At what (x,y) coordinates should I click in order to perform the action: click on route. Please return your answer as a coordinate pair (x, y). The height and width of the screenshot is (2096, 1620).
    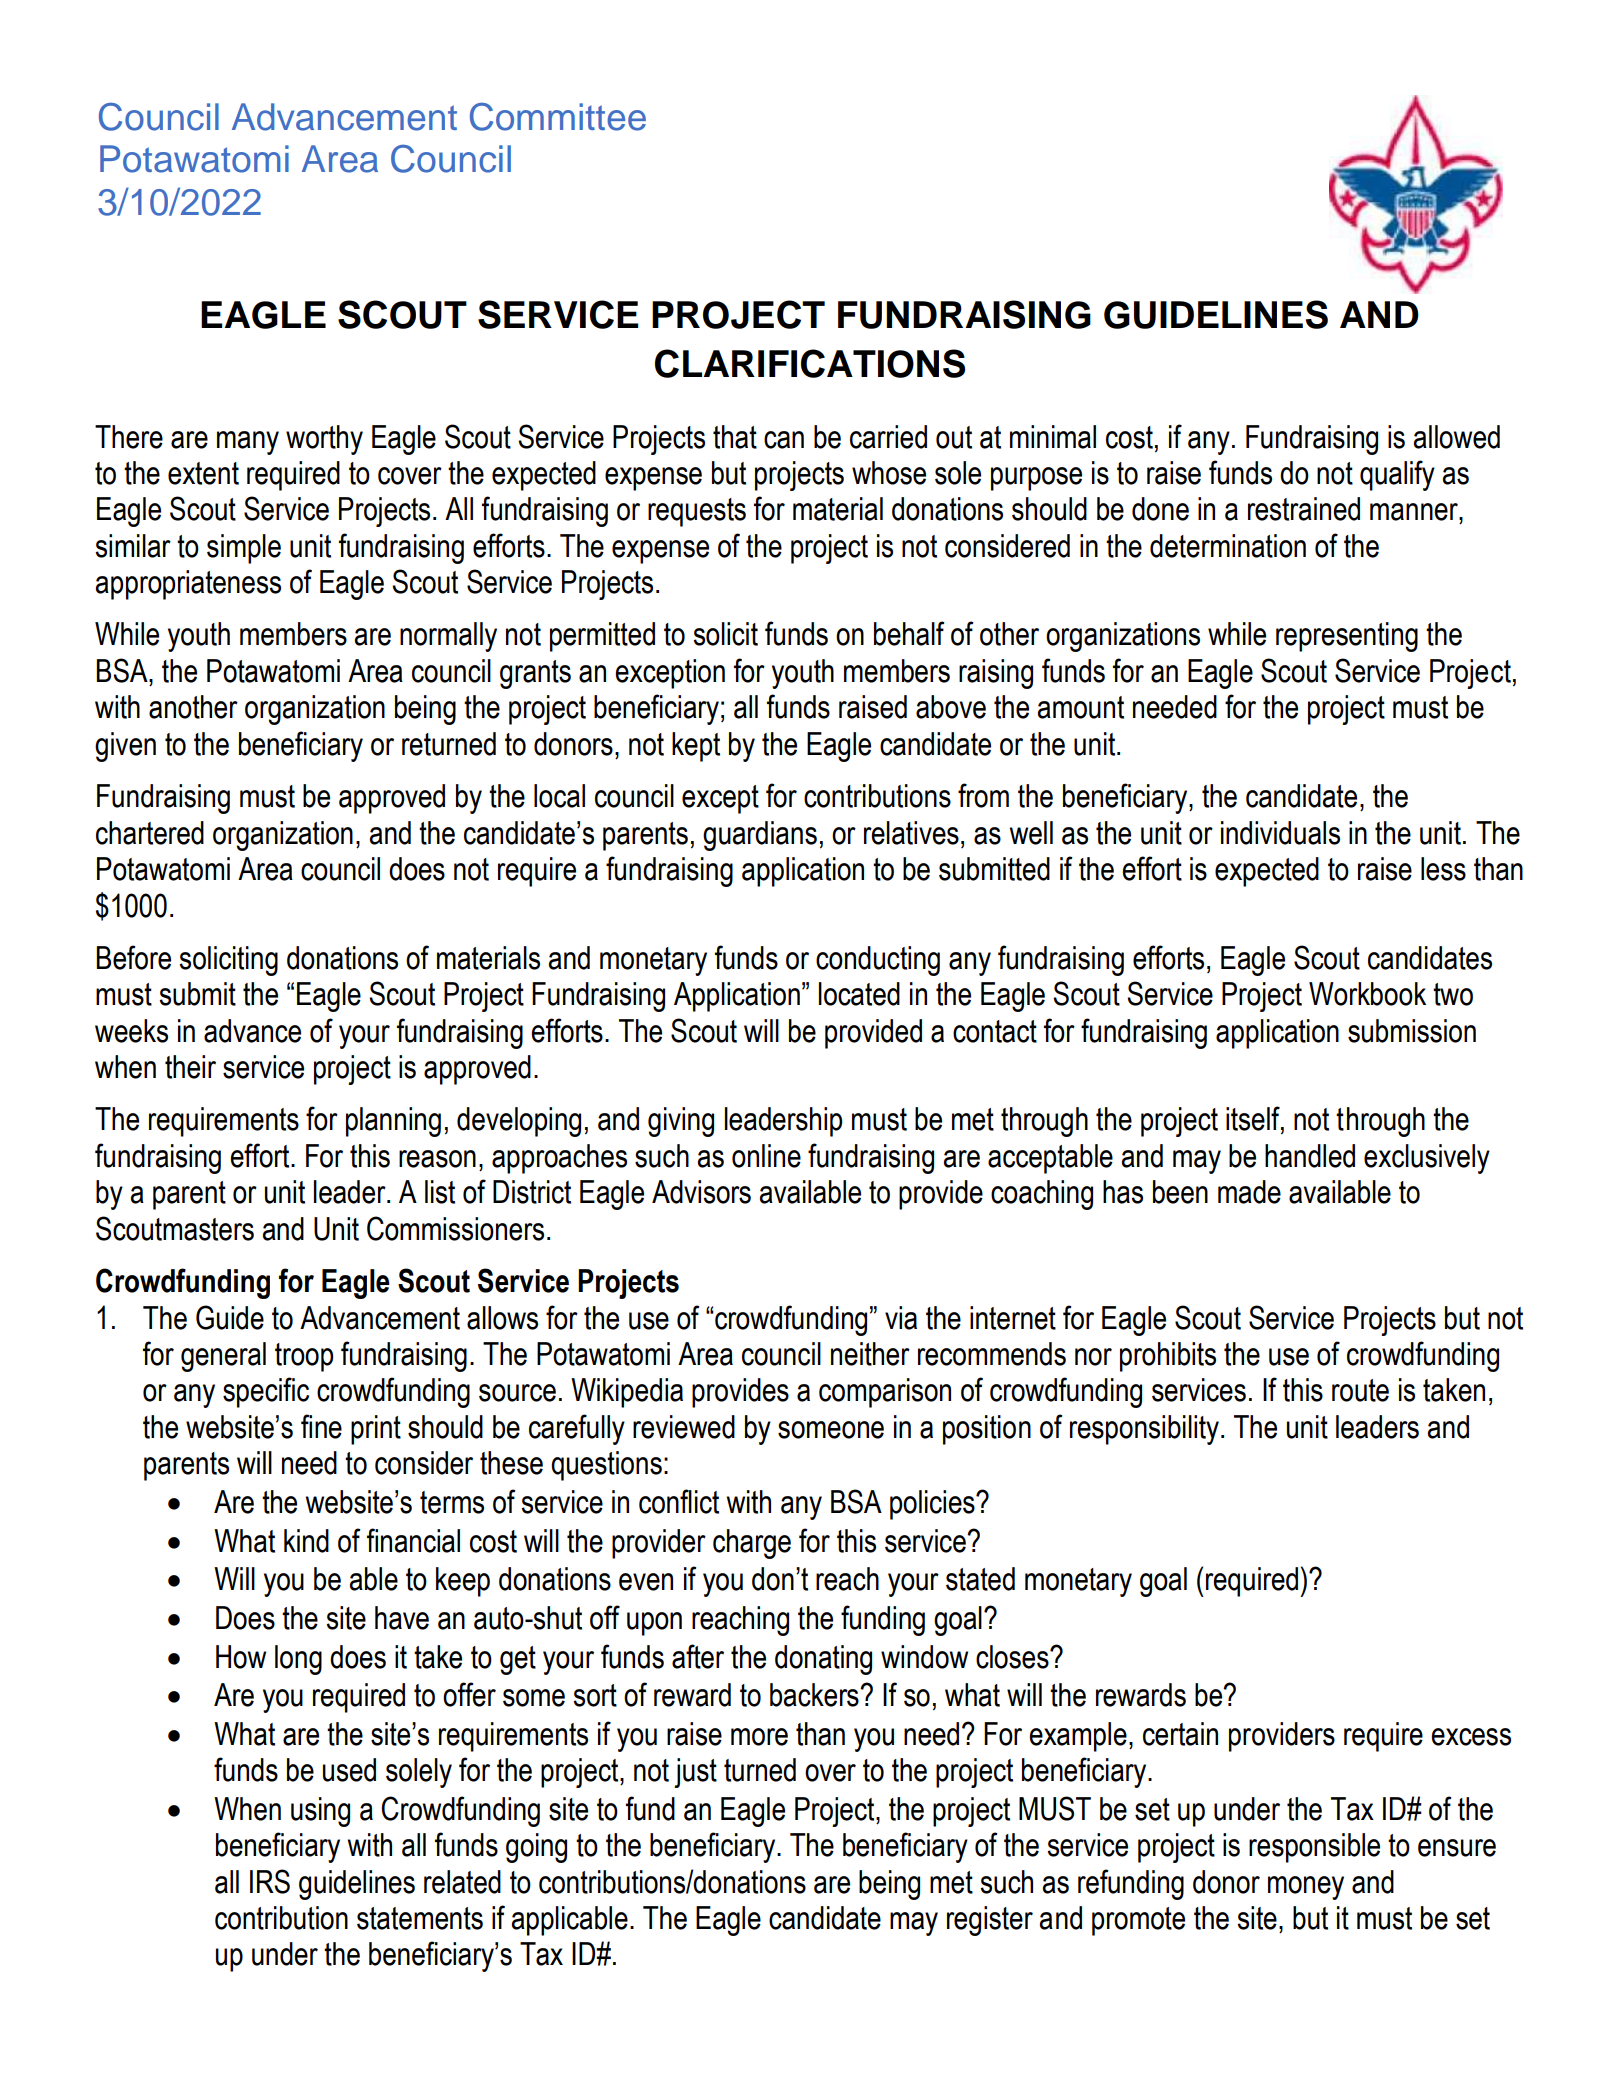
    Looking at the image, I should click on (1360, 1390).
